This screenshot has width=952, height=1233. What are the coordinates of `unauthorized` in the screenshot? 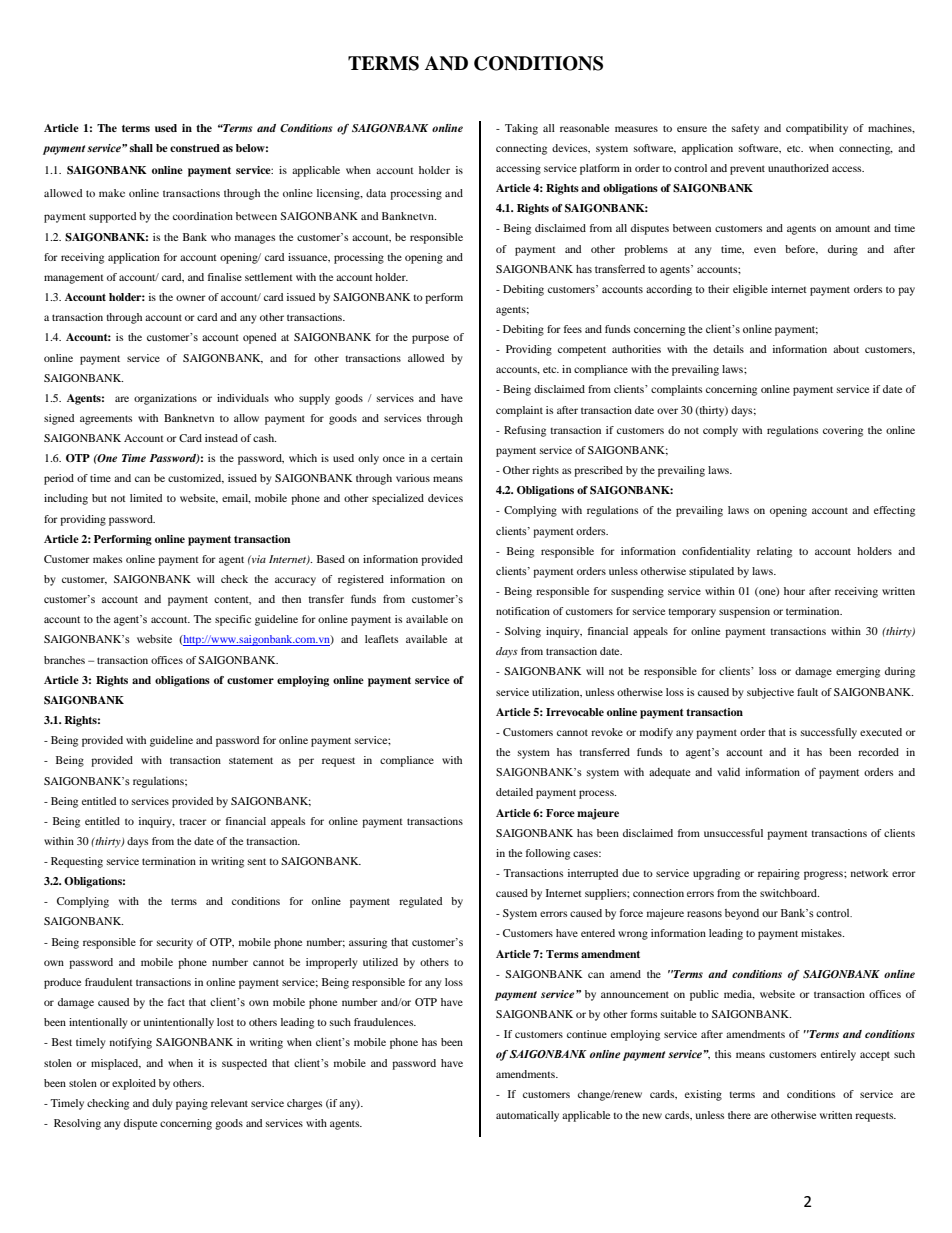 It's located at (798, 168).
